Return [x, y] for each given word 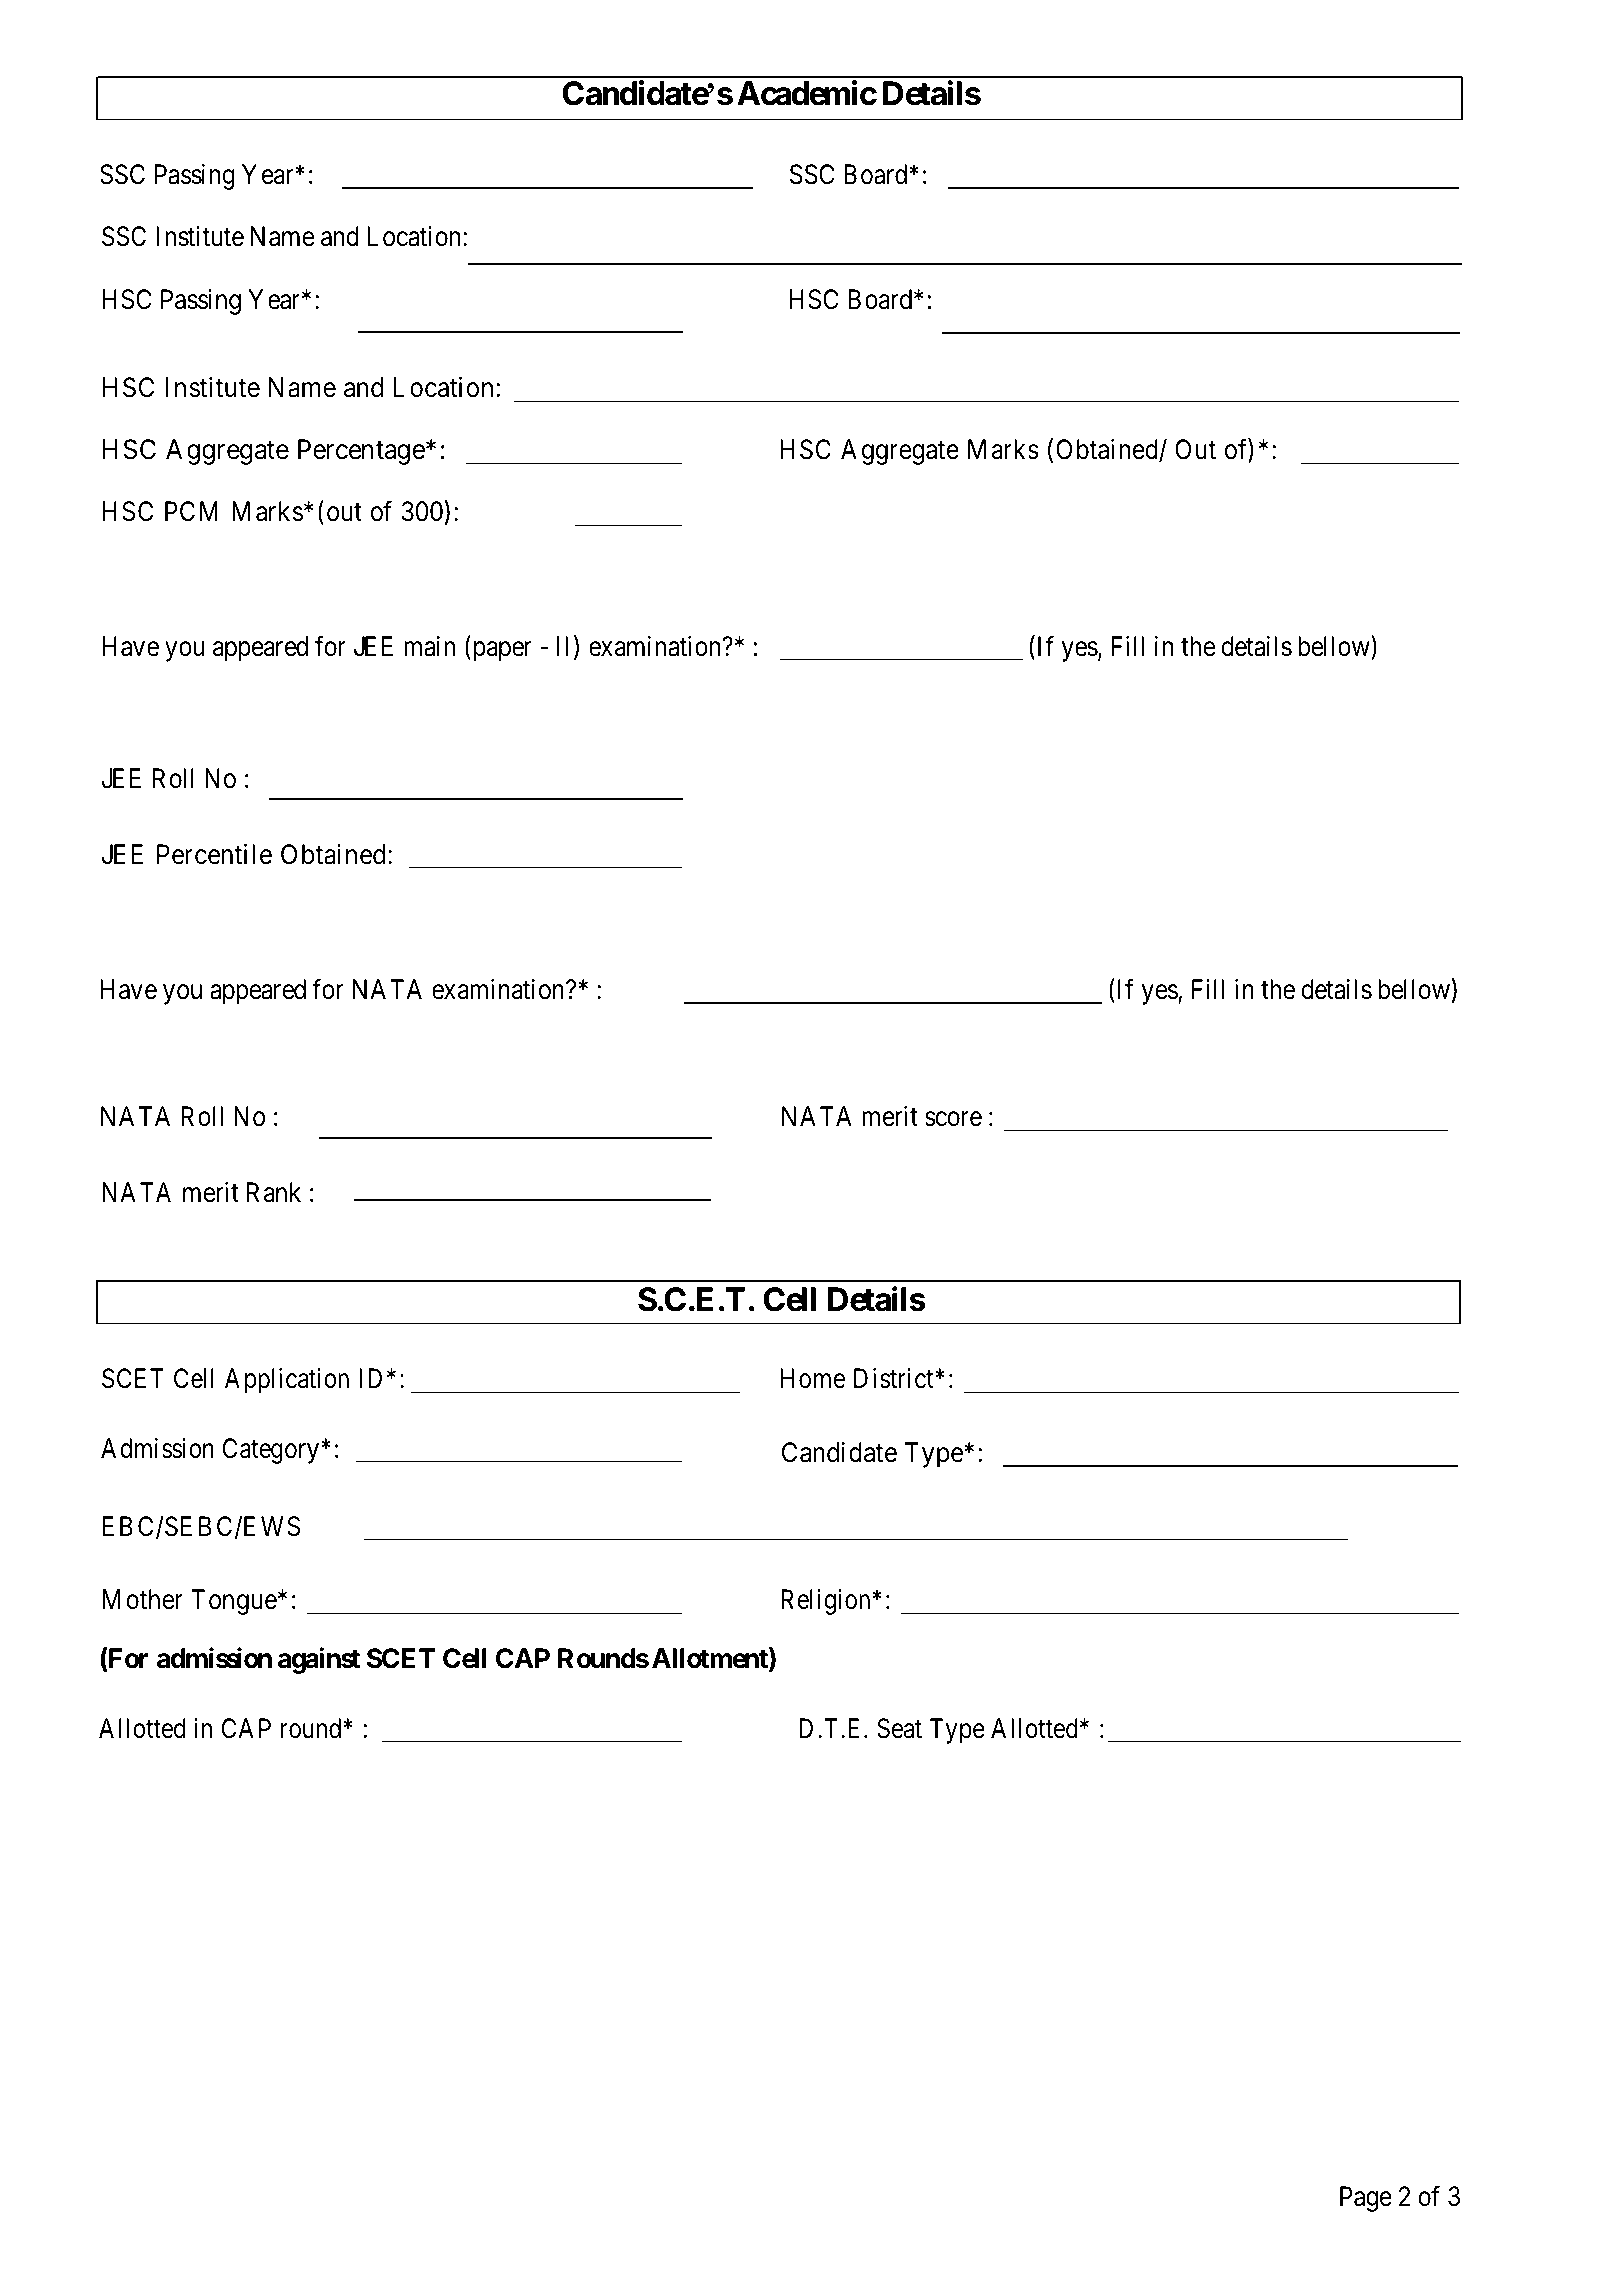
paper [500, 651]
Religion [827, 1602]
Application [287, 1381]
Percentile [214, 854]
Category [272, 1451]
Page [1366, 2199]
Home [812, 1379]
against [319, 1661]
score [953, 1119]
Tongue [234, 1602]
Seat [899, 1728]
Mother [143, 1599]
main [429, 646]
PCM [191, 511]
